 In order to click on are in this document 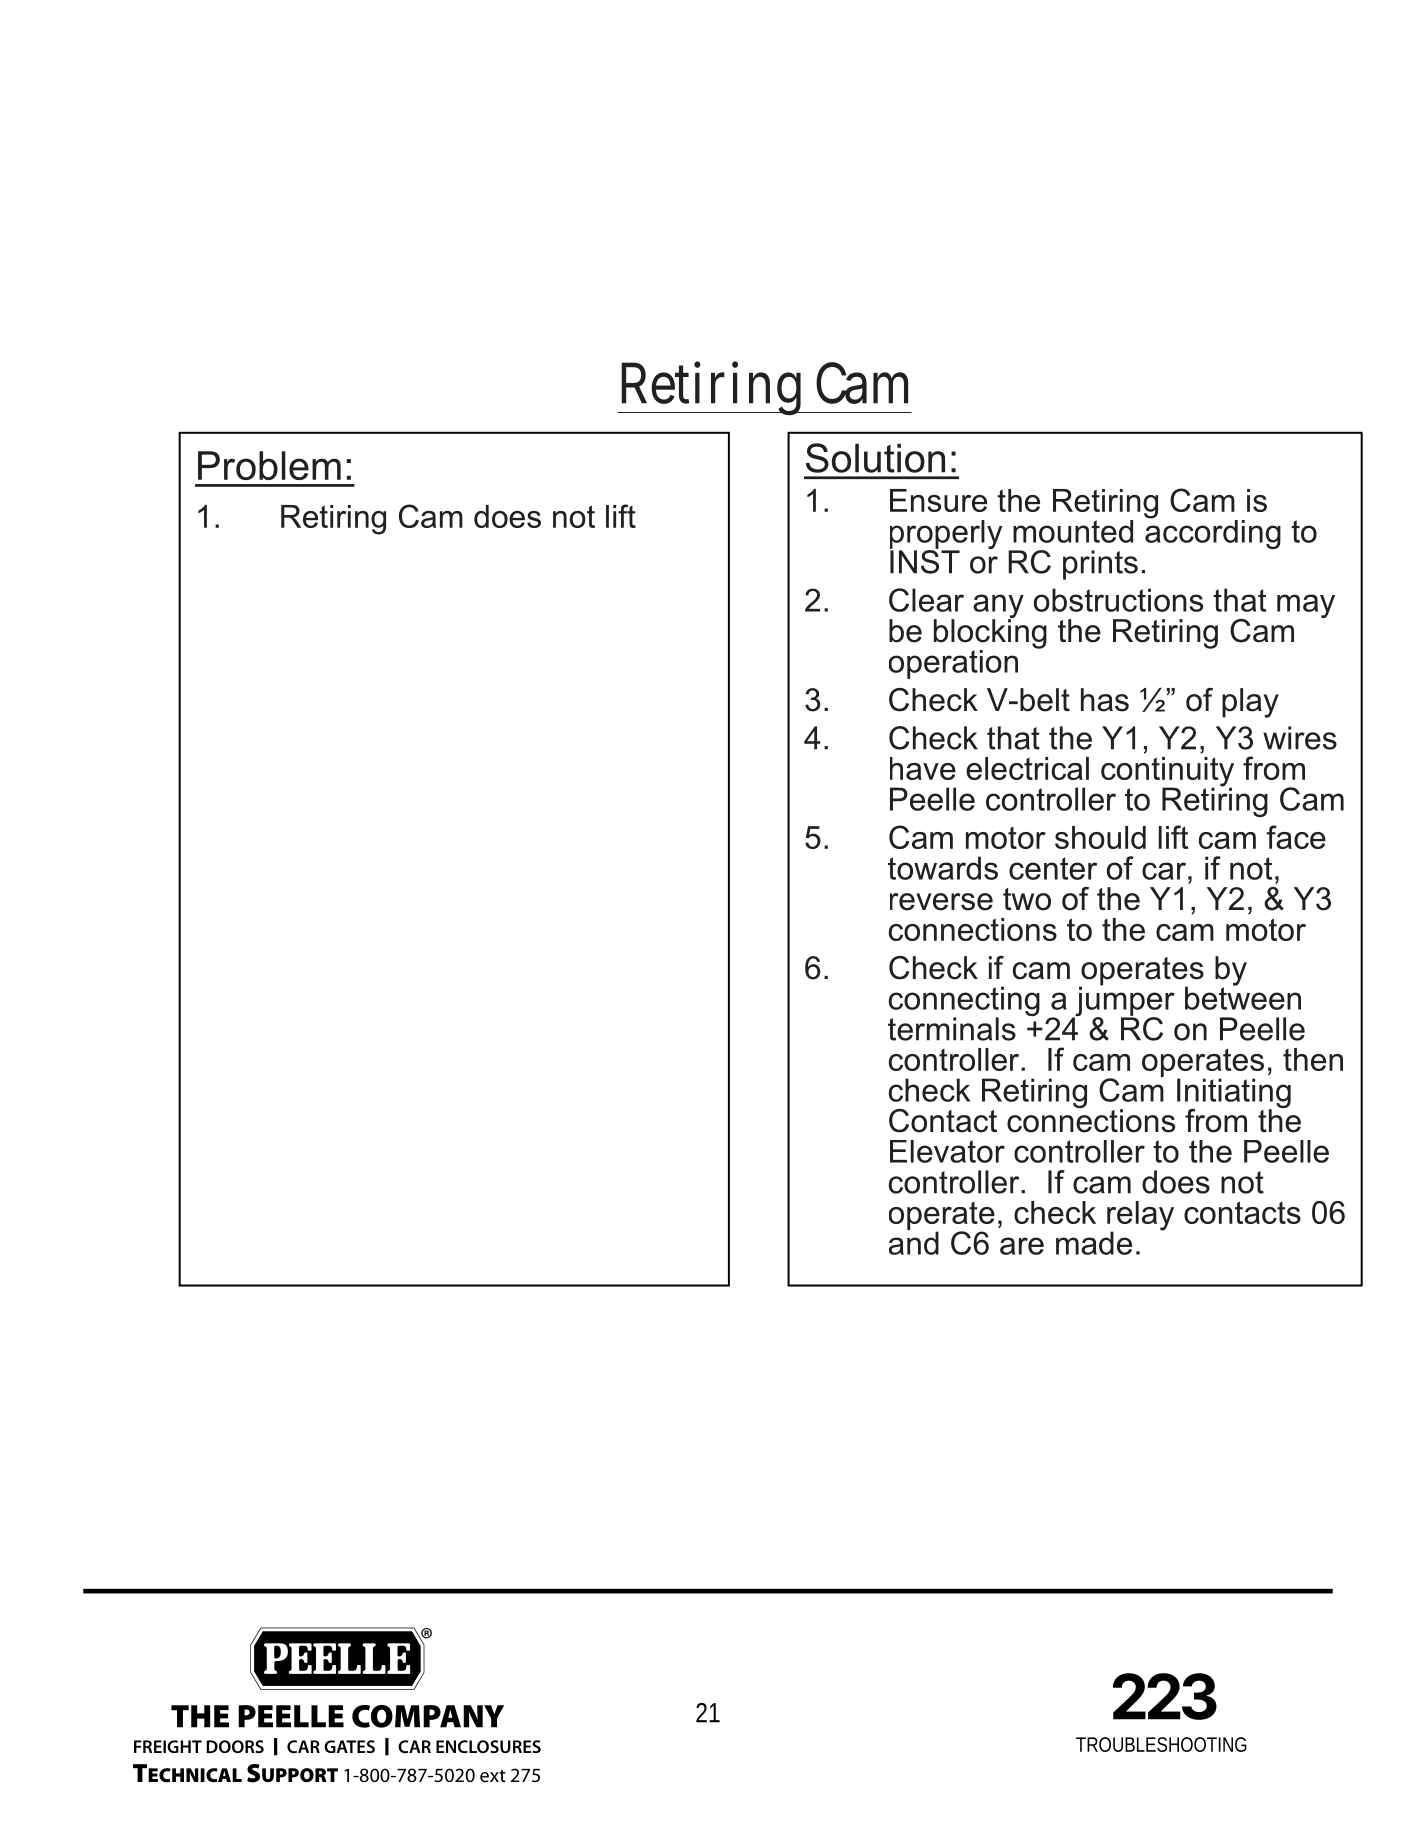, I will do `click(1022, 1246)`.
